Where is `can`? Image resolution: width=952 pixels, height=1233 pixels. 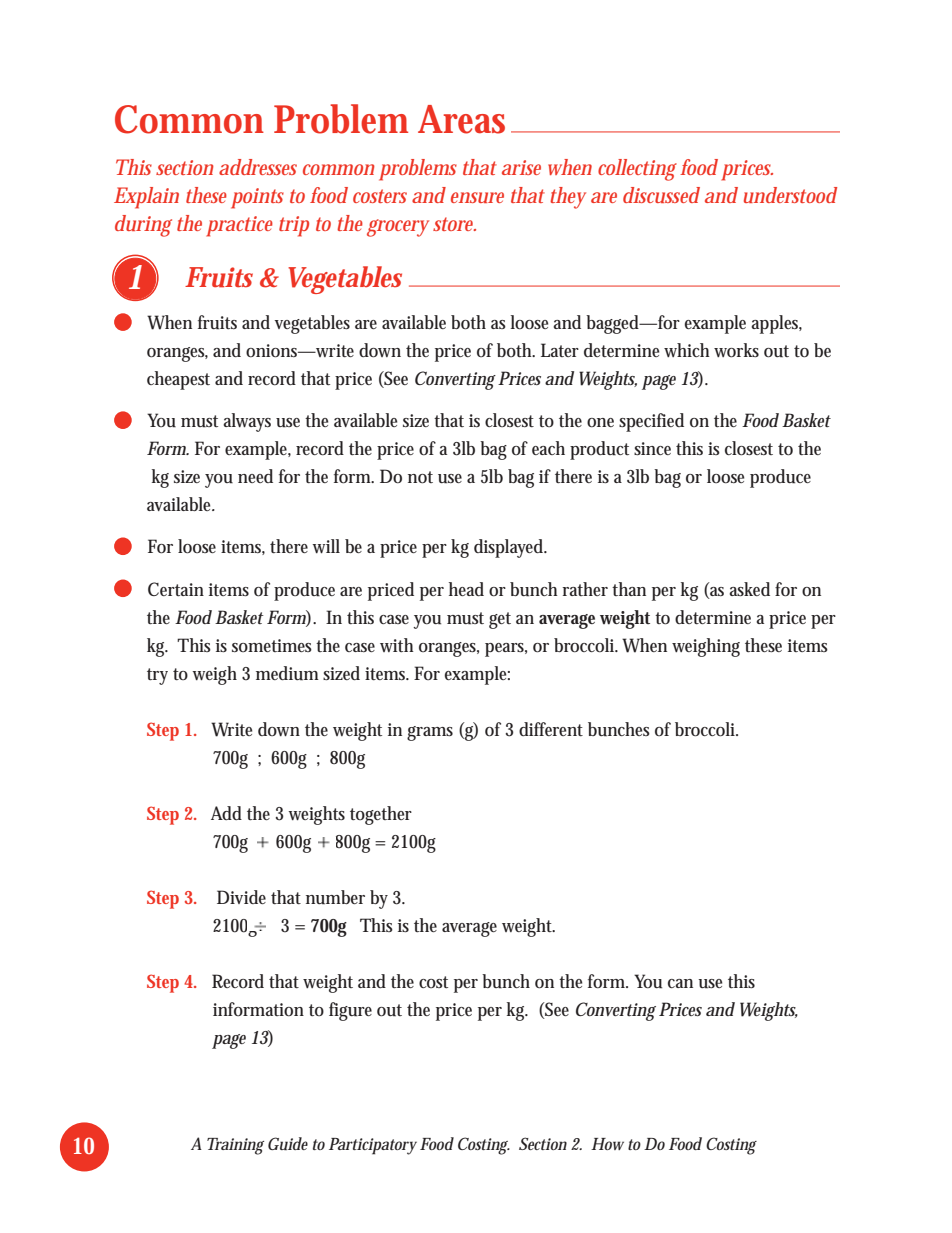
can is located at coordinates (680, 983).
